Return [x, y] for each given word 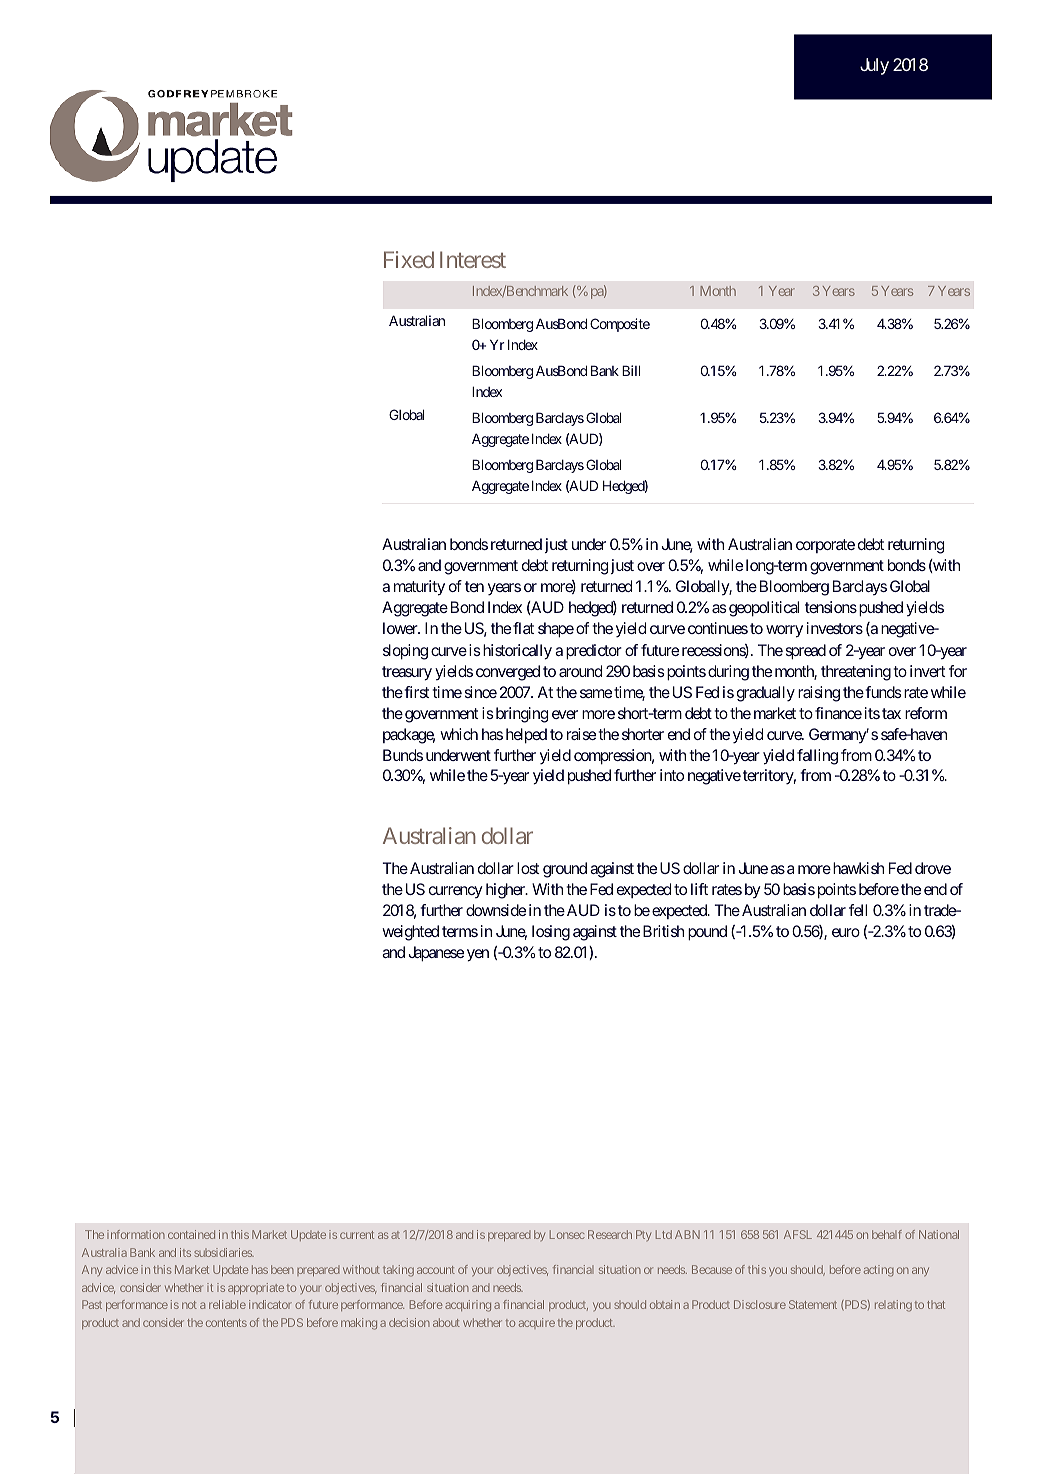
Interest [473, 259]
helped [526, 736]
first [416, 692]
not [189, 1305]
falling [817, 757]
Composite [620, 325]
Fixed [409, 259]
